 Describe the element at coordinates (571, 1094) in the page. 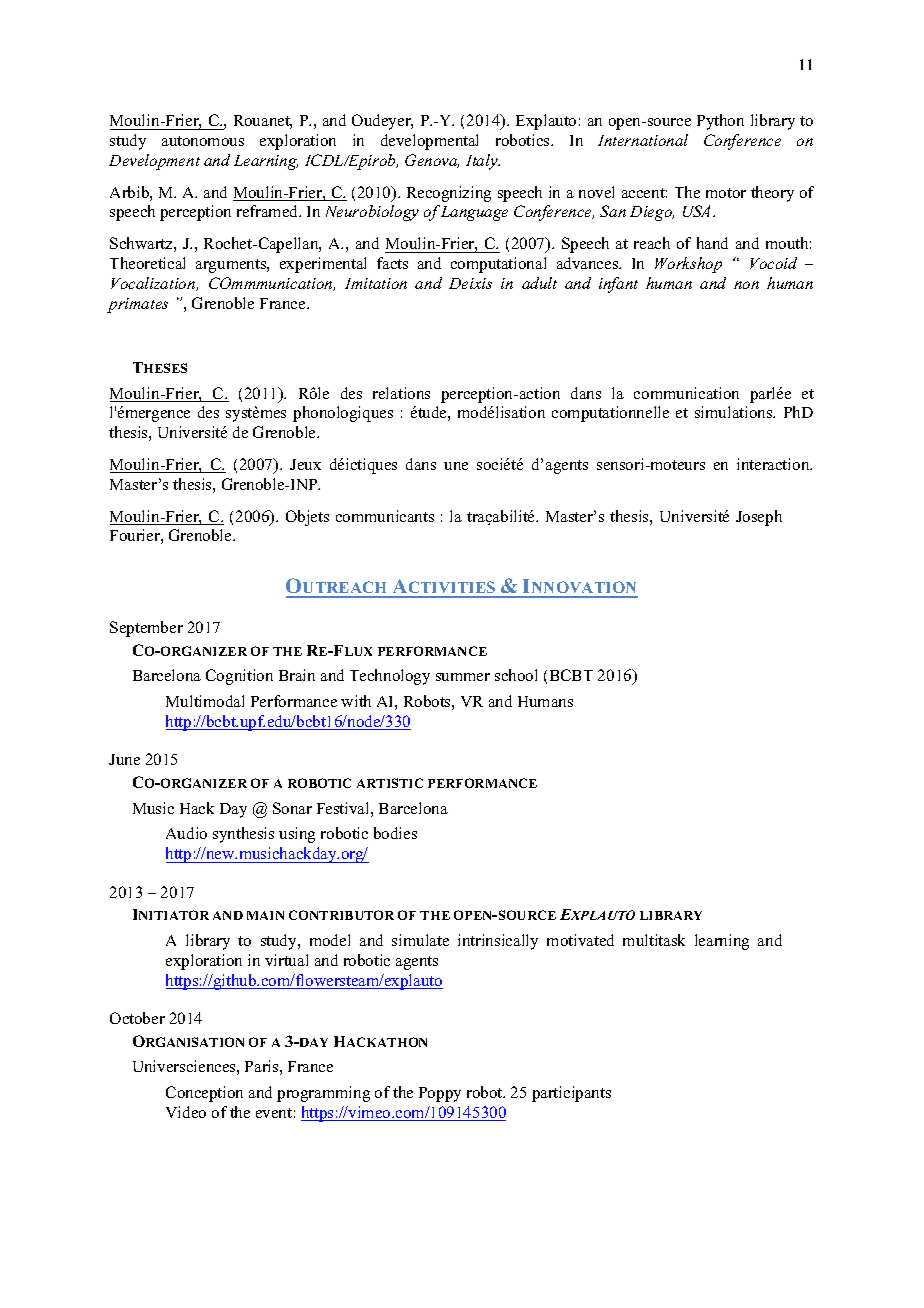

I see `participants` at that location.
